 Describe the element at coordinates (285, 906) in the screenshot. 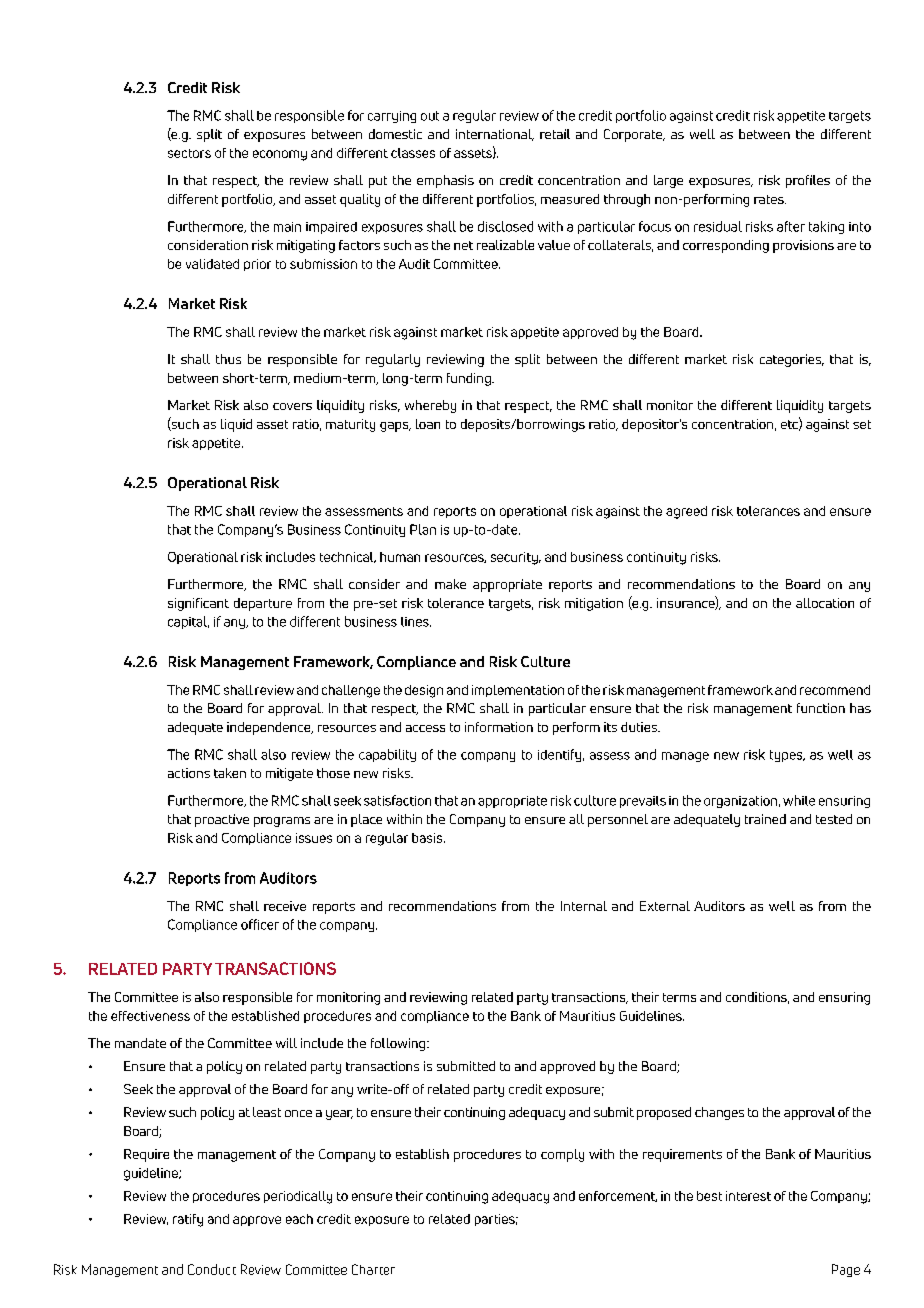

I see `receive` at that location.
